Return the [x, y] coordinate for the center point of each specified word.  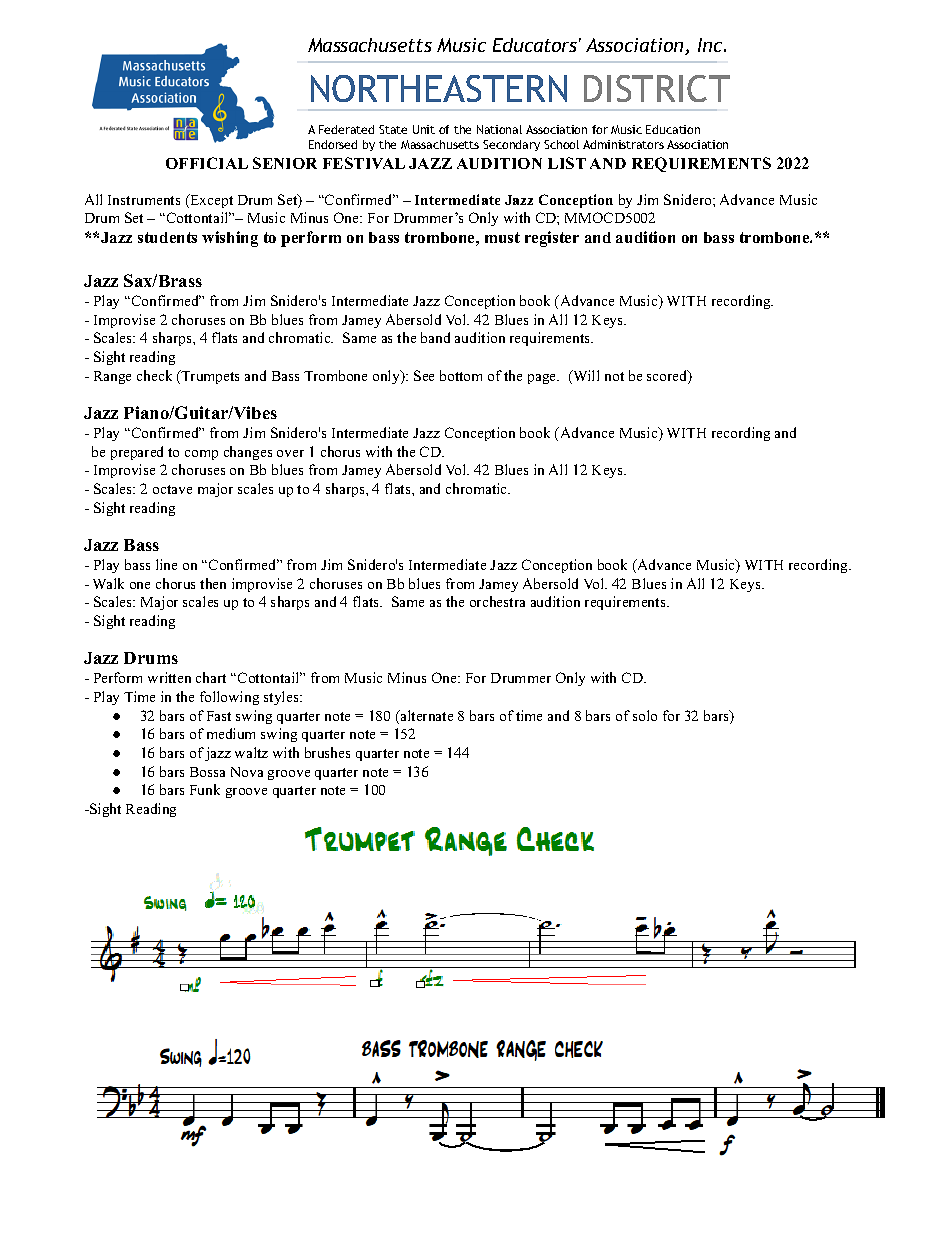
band [435, 337]
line [166, 564]
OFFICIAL [207, 163]
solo [645, 715]
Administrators [623, 144]
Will [585, 377]
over [290, 453]
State [393, 129]
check [154, 375]
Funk [205, 789]
